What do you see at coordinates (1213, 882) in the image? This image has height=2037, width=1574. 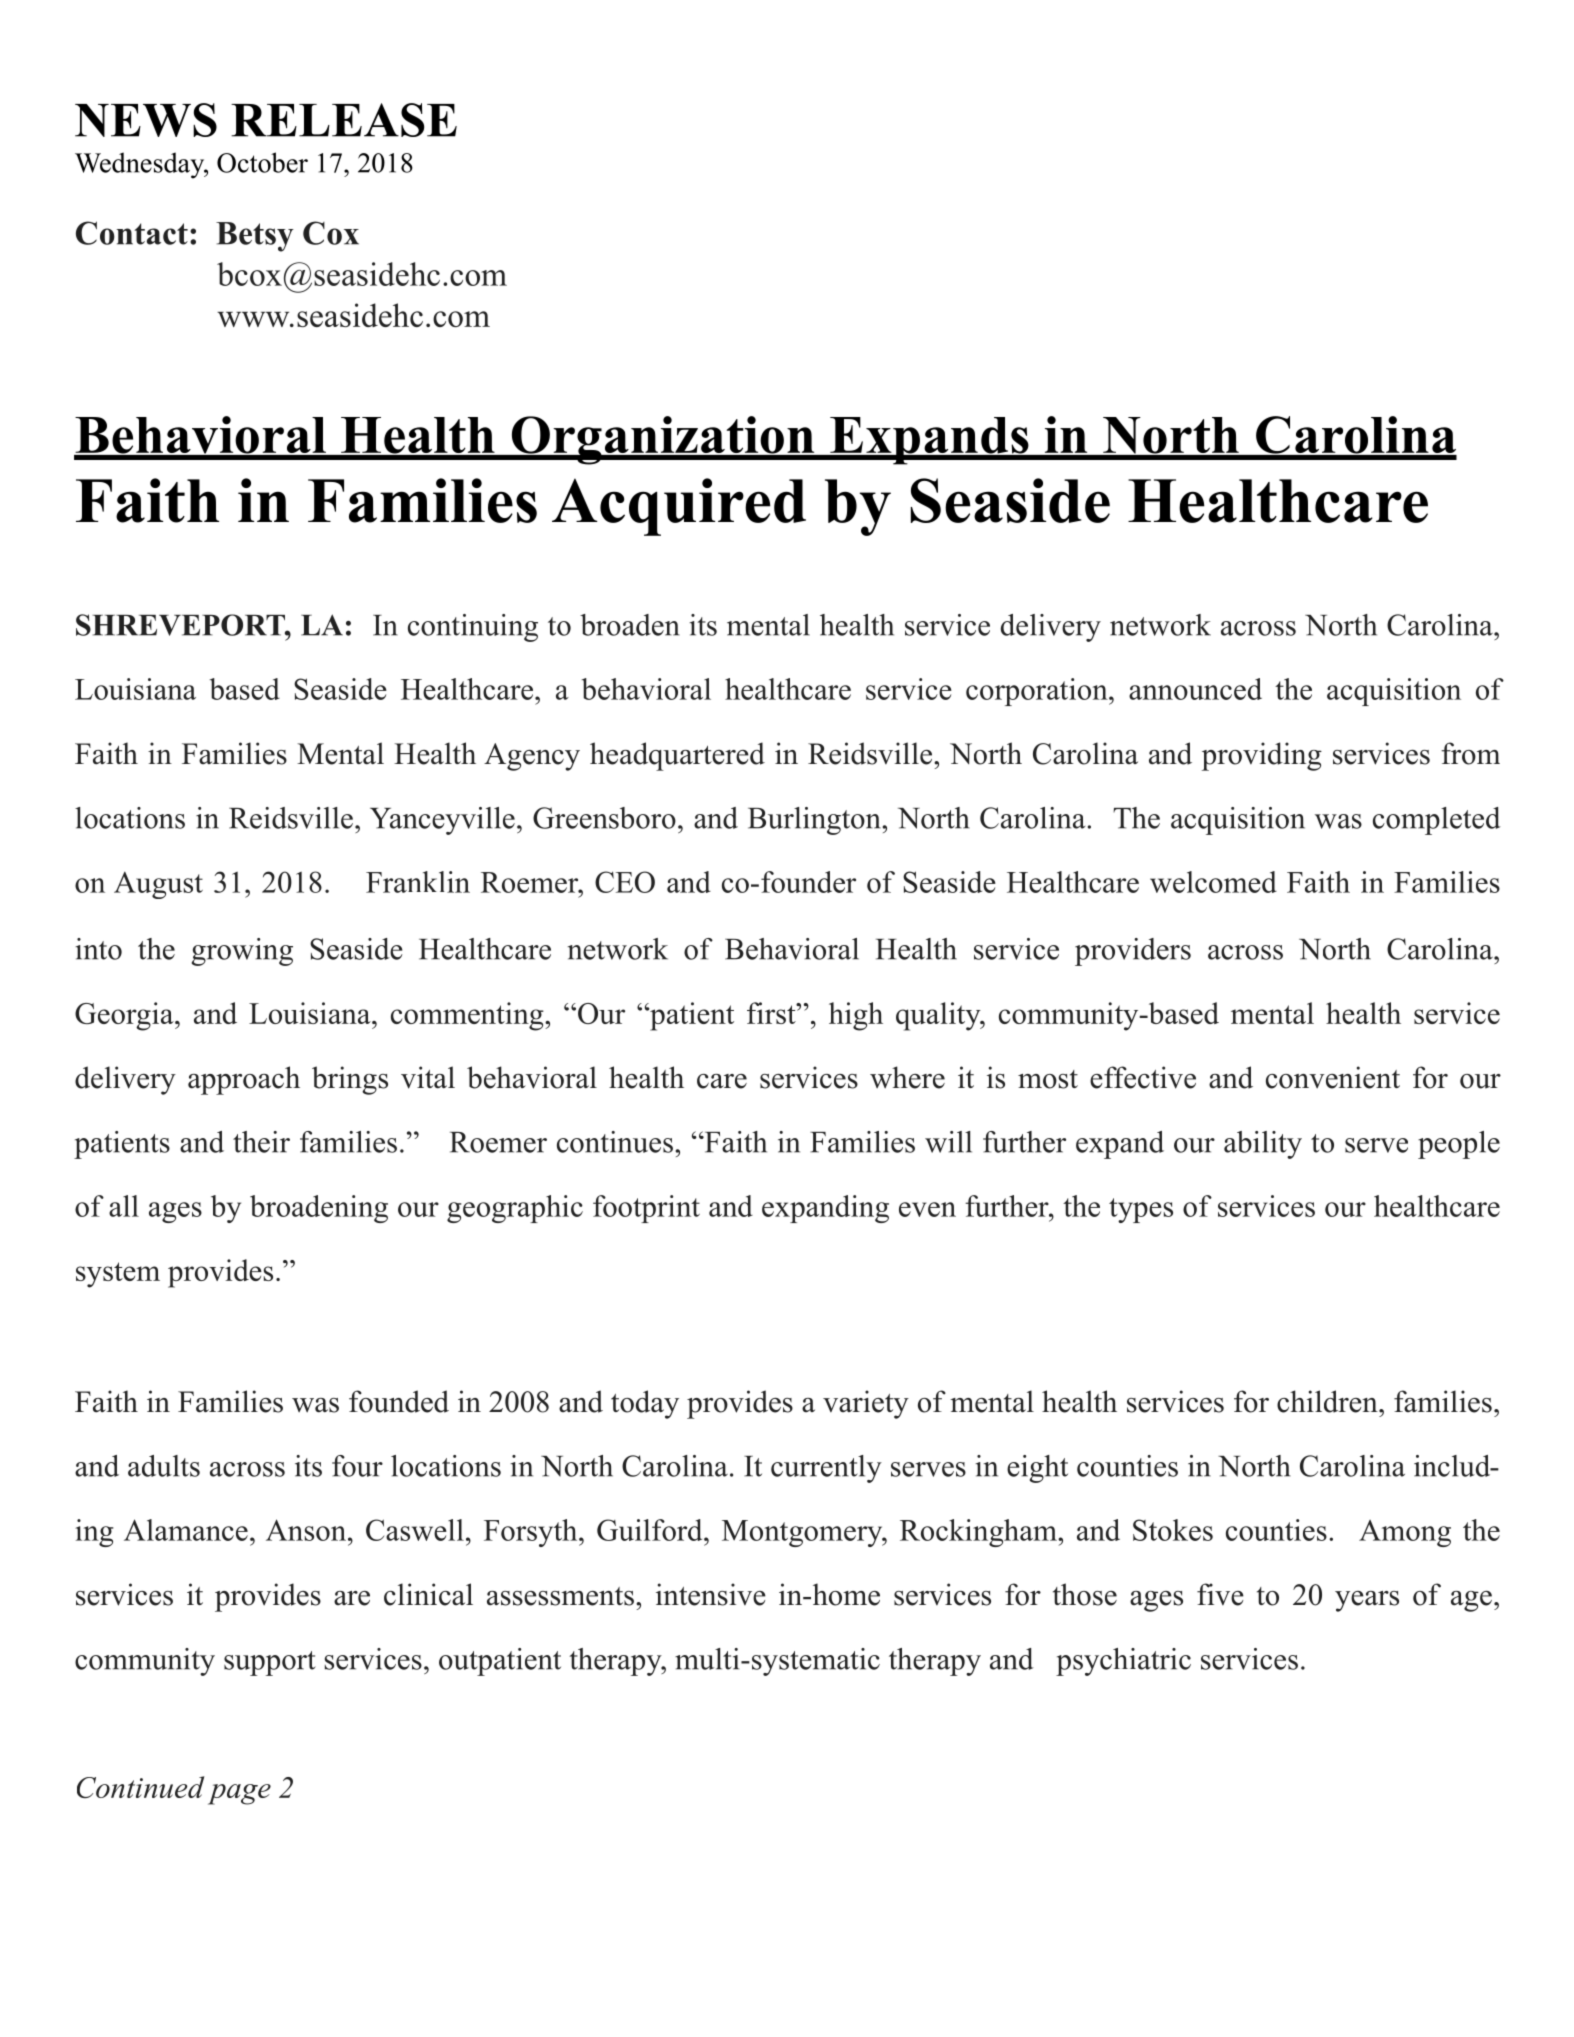 I see `welcomed` at bounding box center [1213, 882].
